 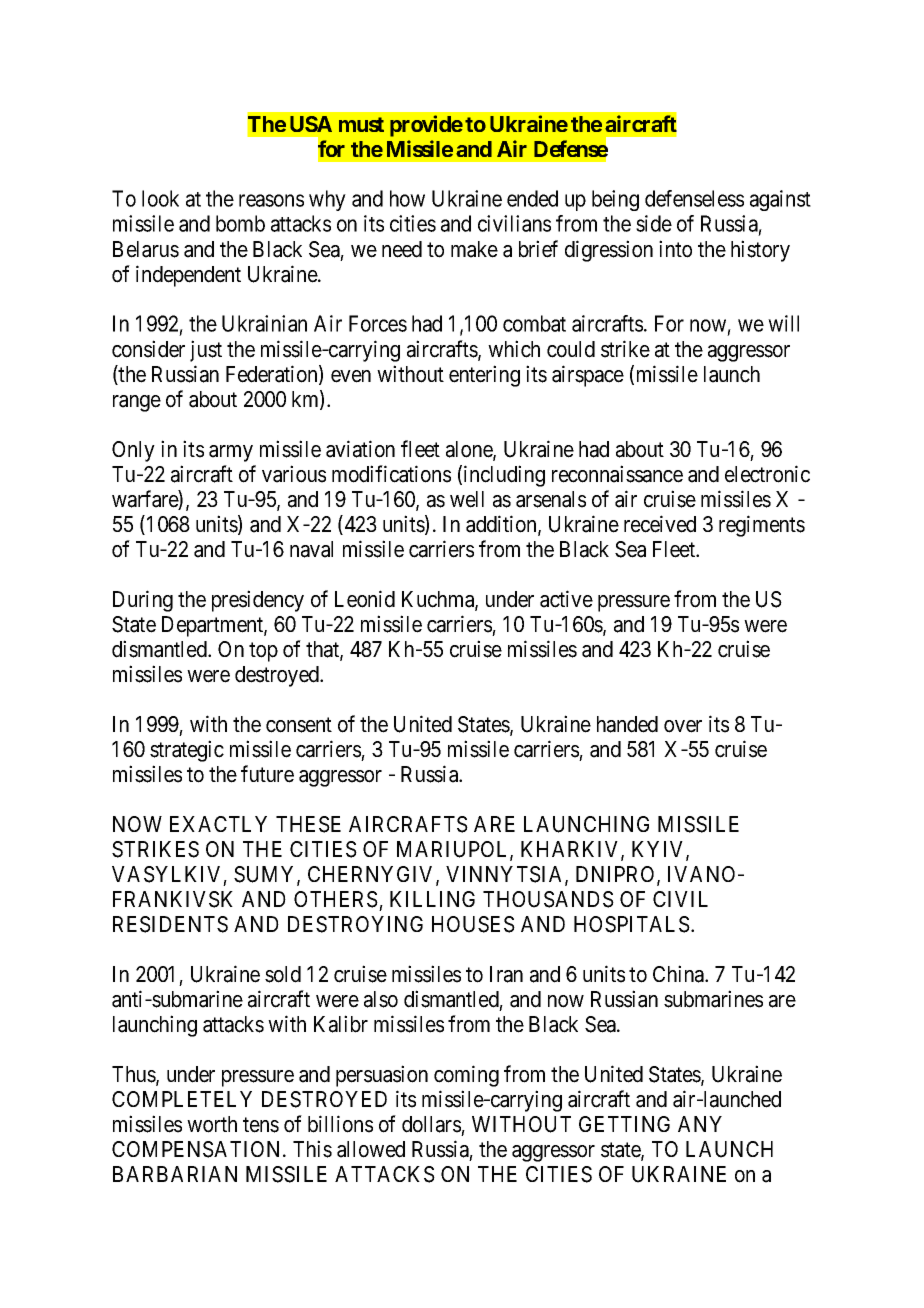 What do you see at coordinates (683, 726) in the page?
I see `over` at bounding box center [683, 726].
